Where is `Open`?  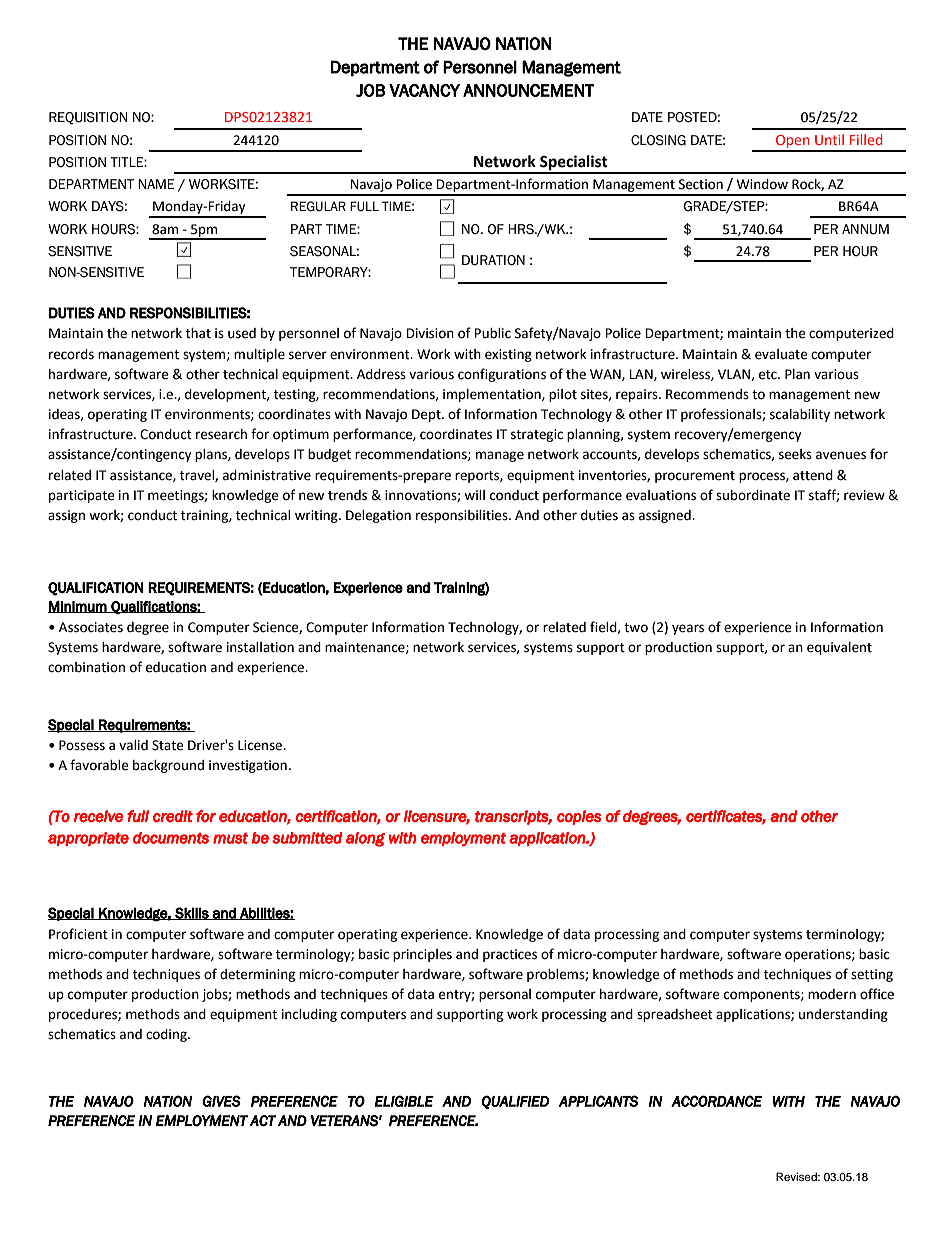 Open is located at coordinates (793, 143).
